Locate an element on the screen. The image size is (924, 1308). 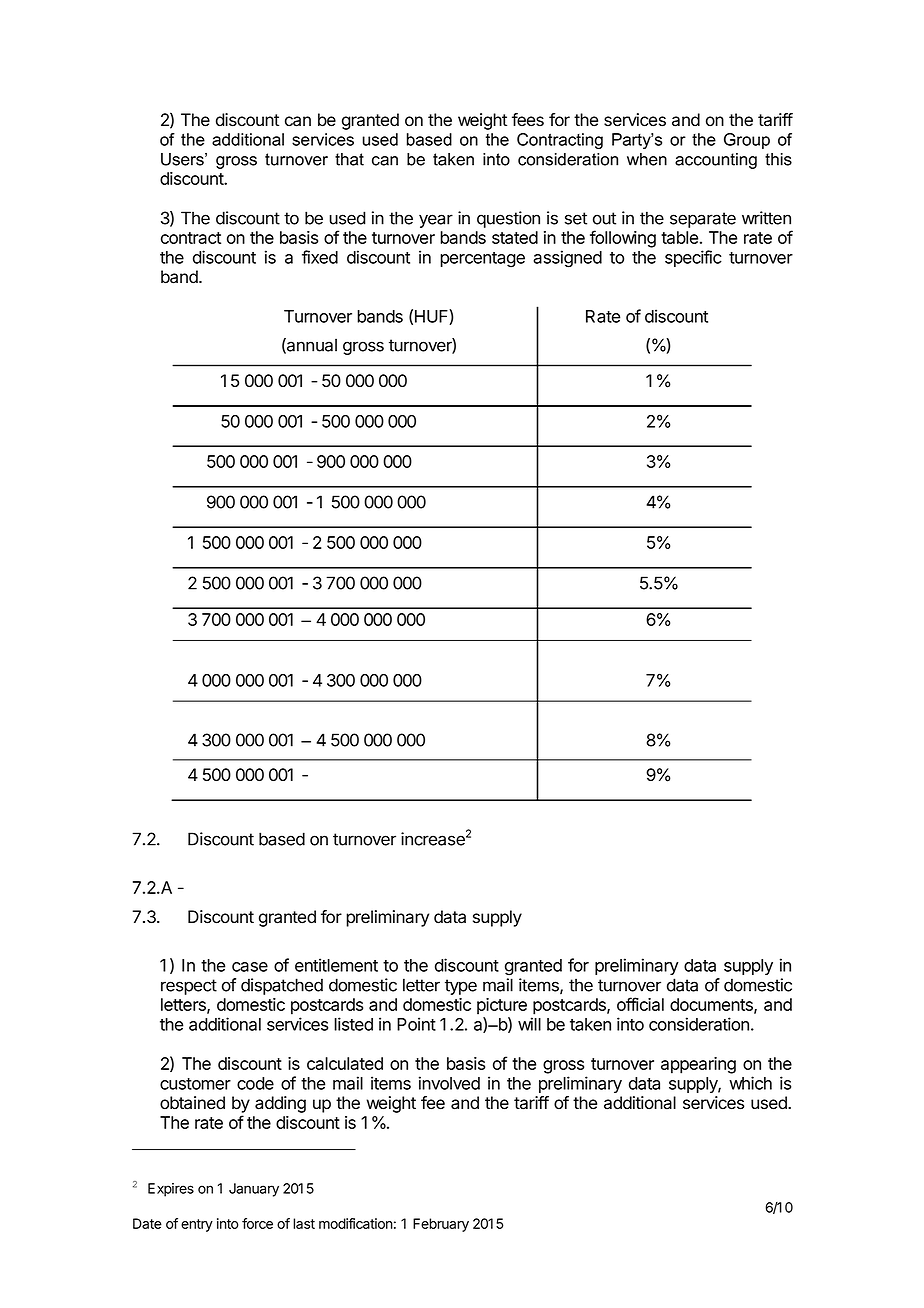
respect is located at coordinates (189, 987).
